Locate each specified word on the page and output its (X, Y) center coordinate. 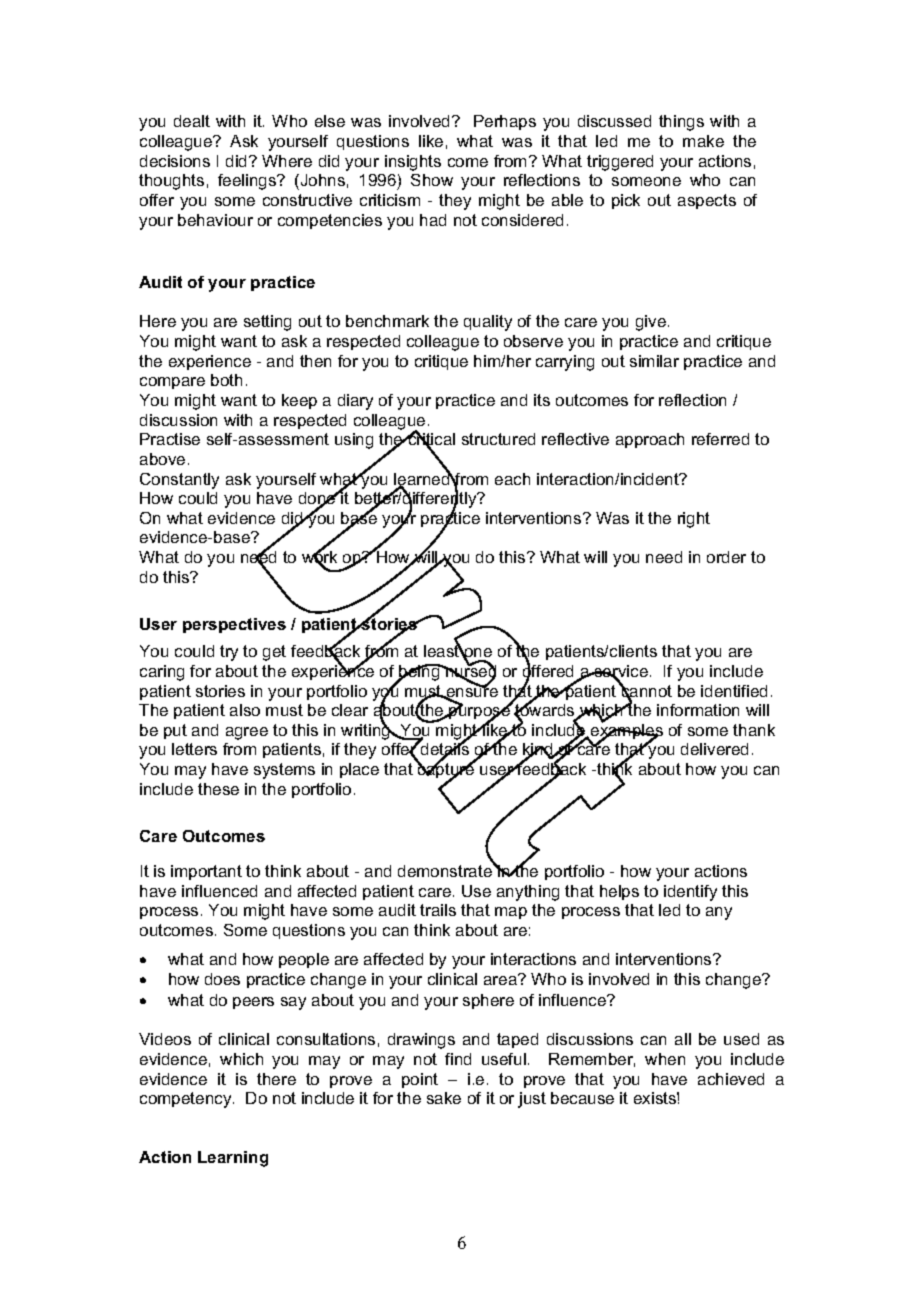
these (218, 789)
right (694, 520)
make (703, 141)
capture (446, 771)
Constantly (179, 481)
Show (432, 180)
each (512, 479)
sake (444, 1098)
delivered (714, 749)
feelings (248, 182)
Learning (233, 1159)
